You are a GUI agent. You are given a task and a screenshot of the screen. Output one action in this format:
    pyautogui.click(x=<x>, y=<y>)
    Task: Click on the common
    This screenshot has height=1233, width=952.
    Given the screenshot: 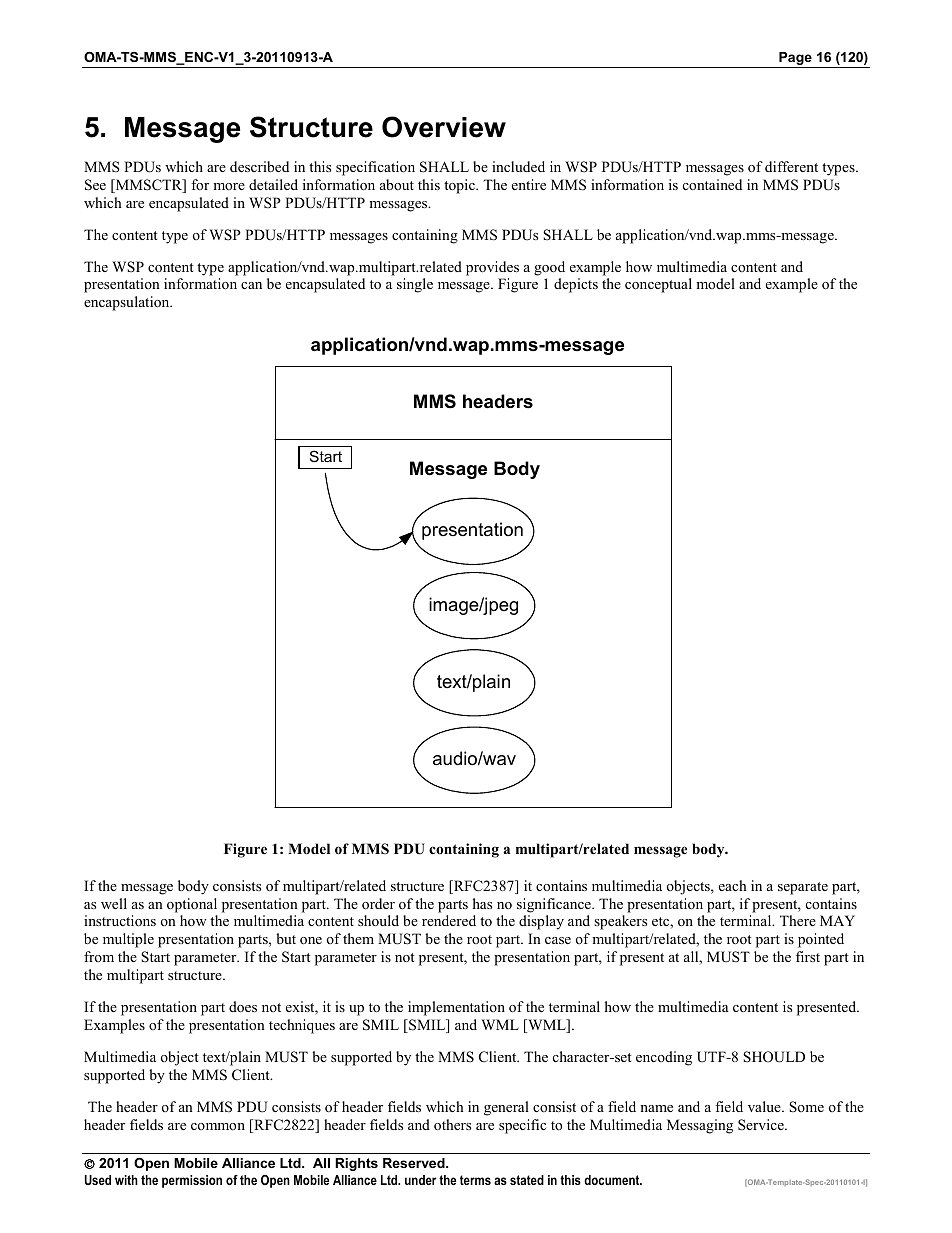 What is the action you would take?
    pyautogui.click(x=218, y=1126)
